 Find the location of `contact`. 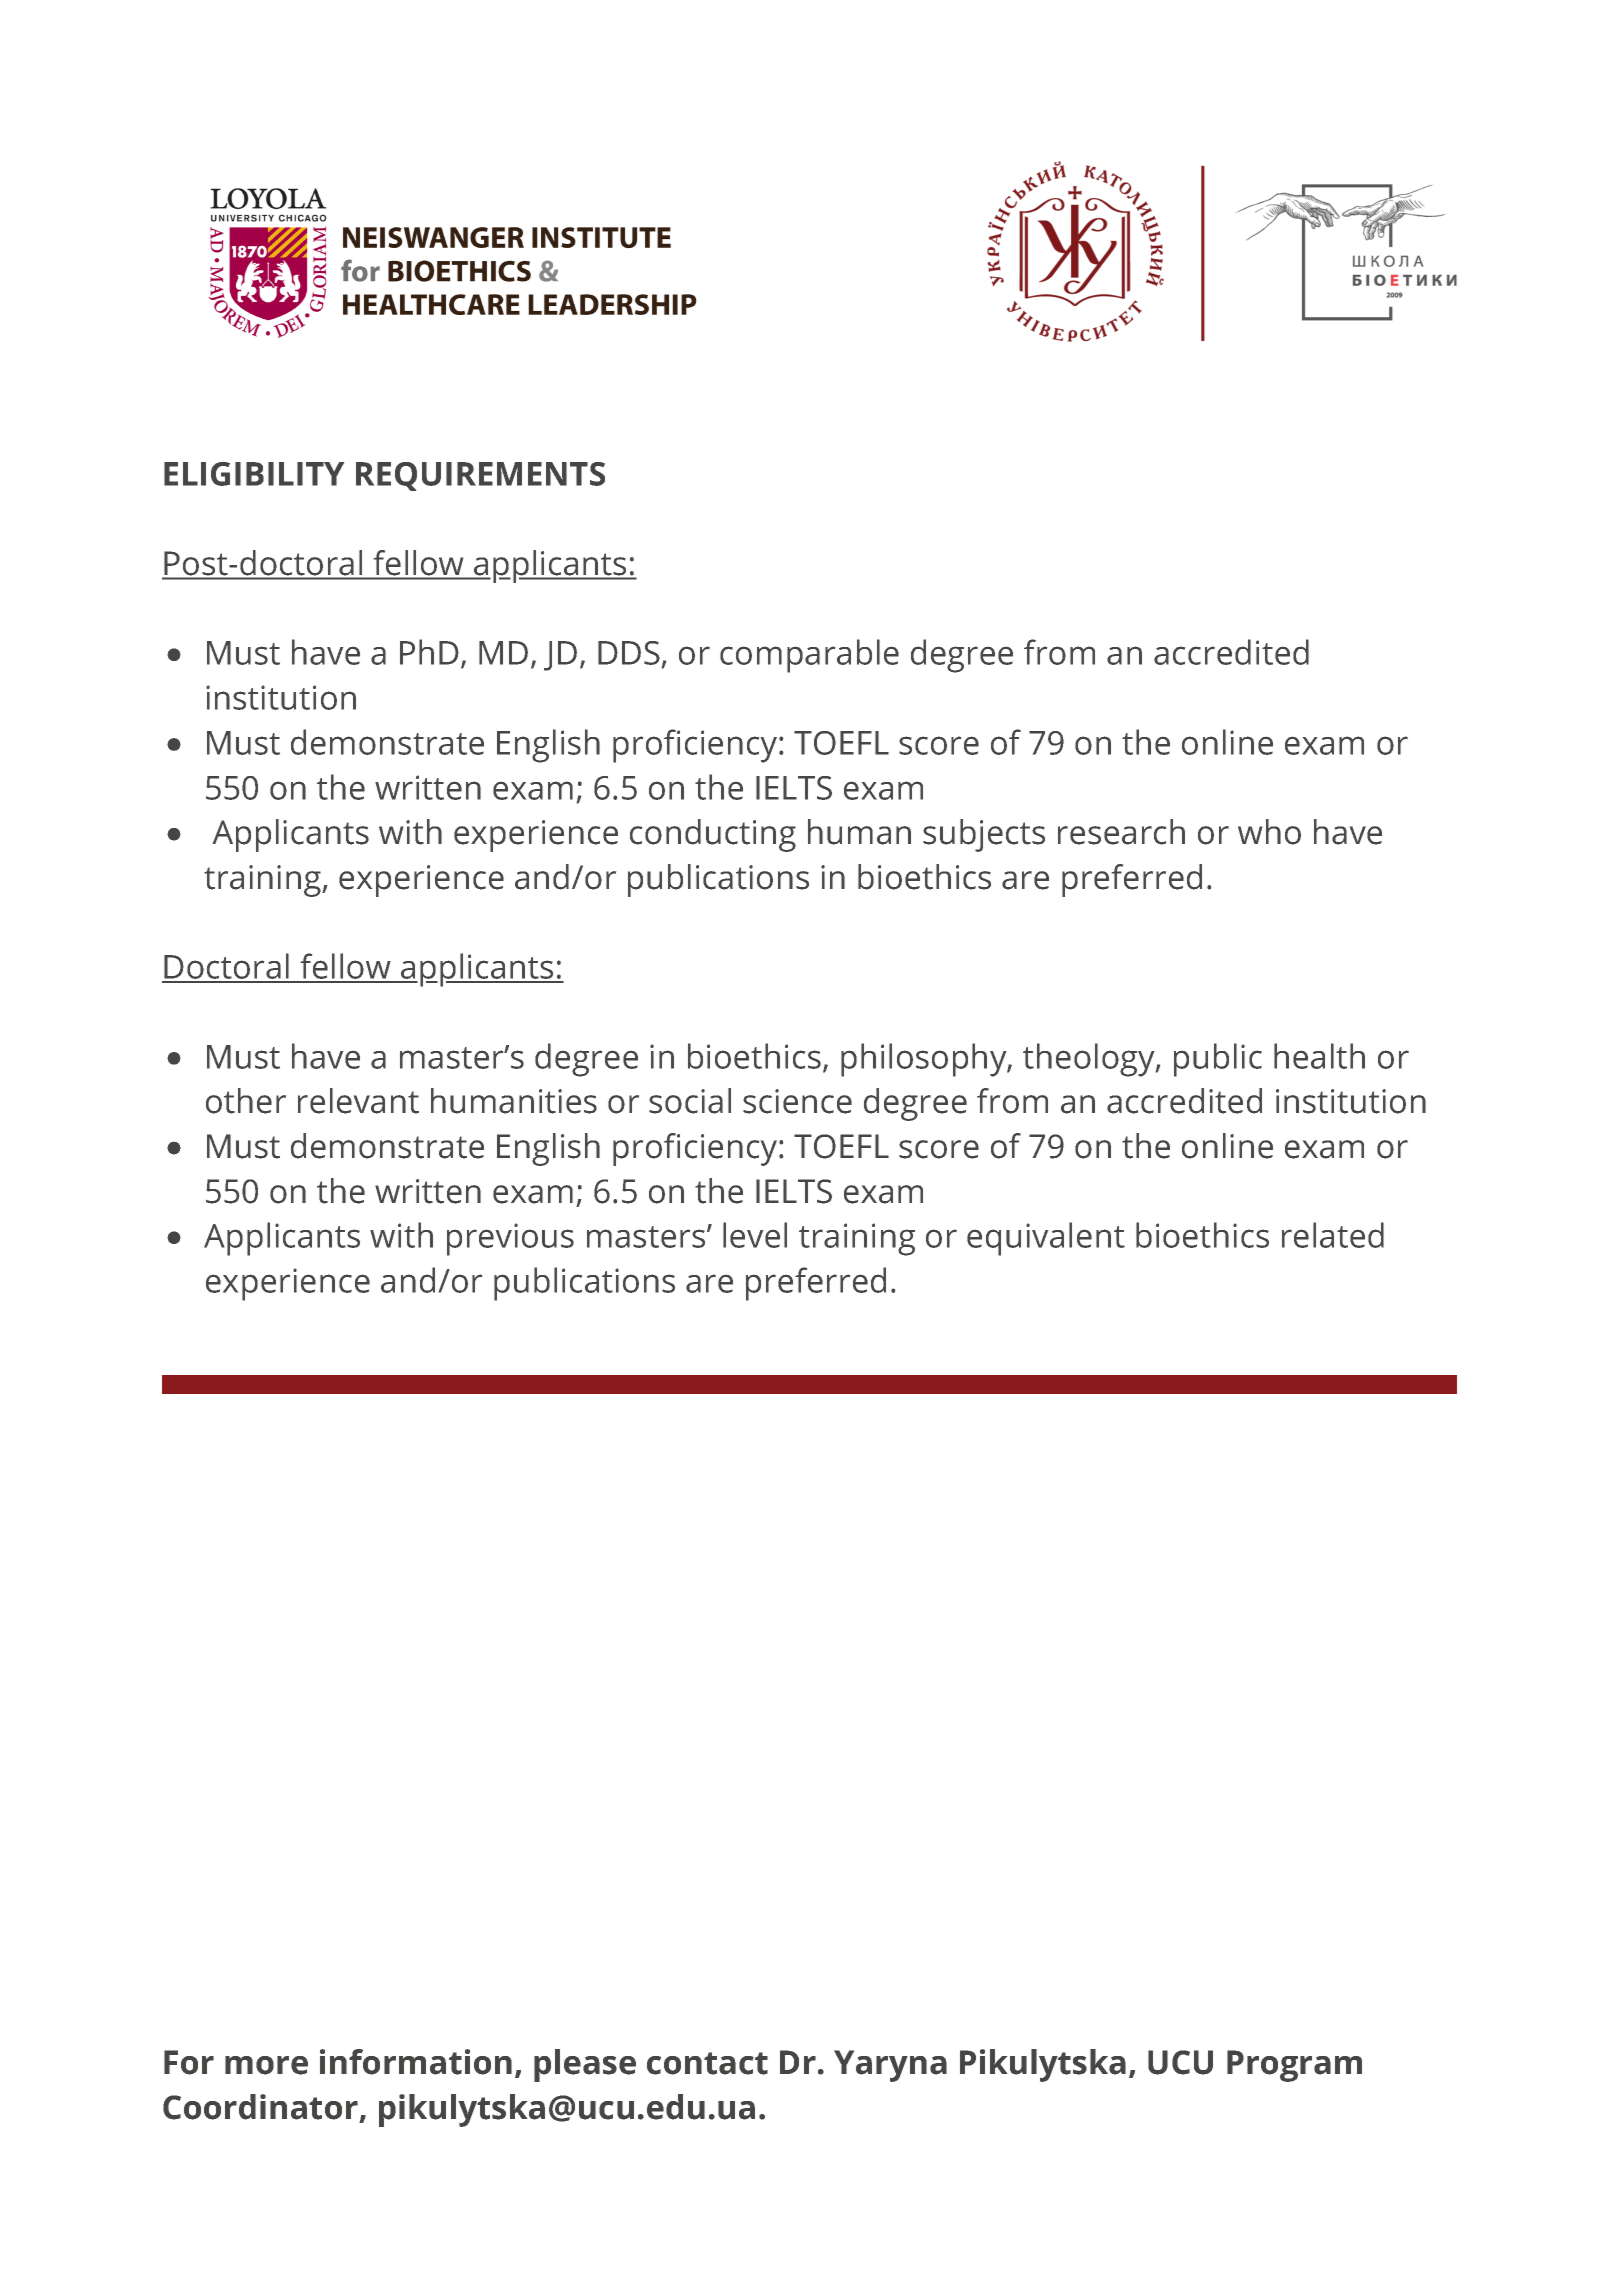

contact is located at coordinates (707, 2063).
